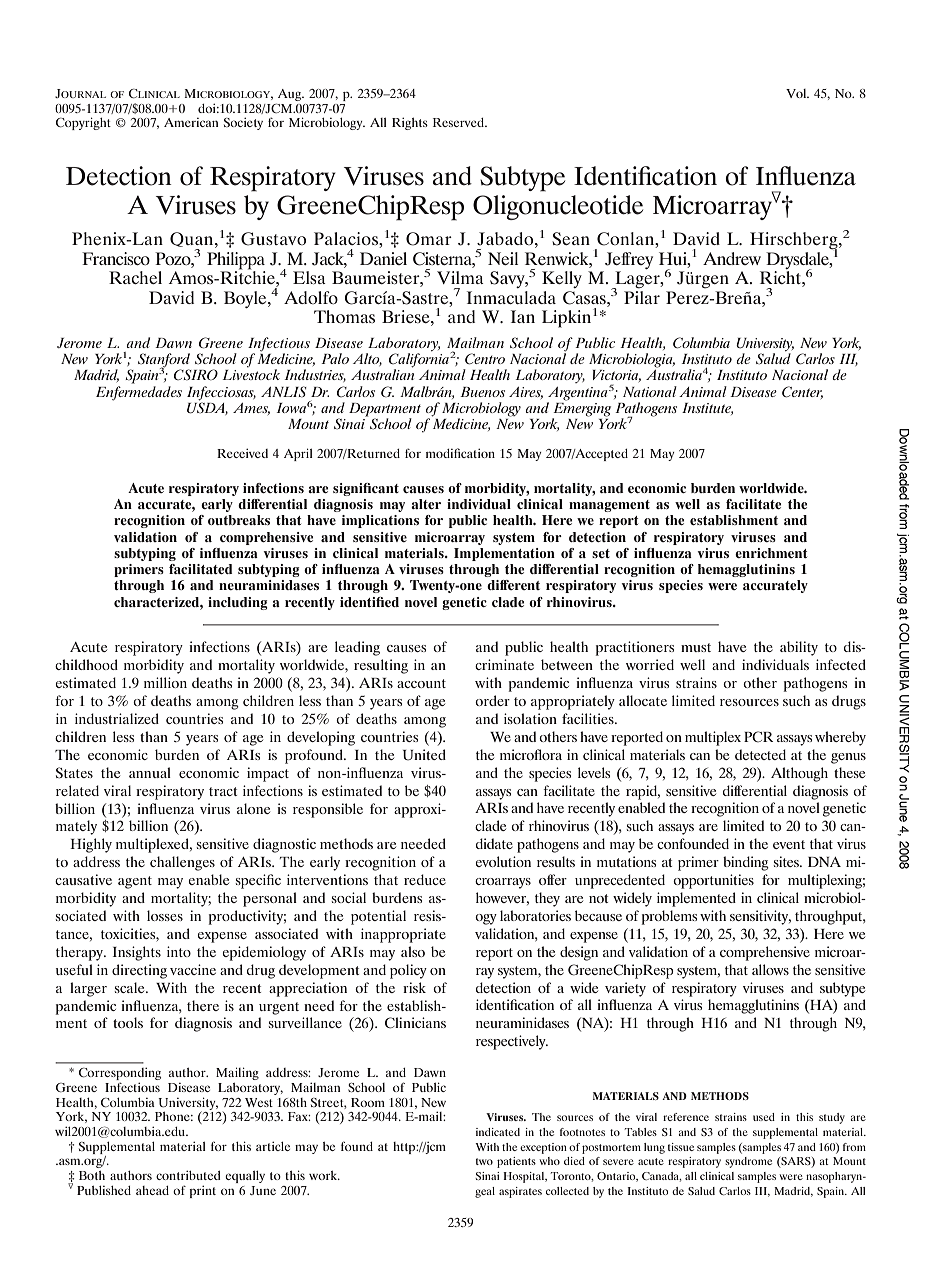 This screenshot has height=1275, width=952. What do you see at coordinates (239, 520) in the screenshot?
I see `outbreaks` at bounding box center [239, 520].
